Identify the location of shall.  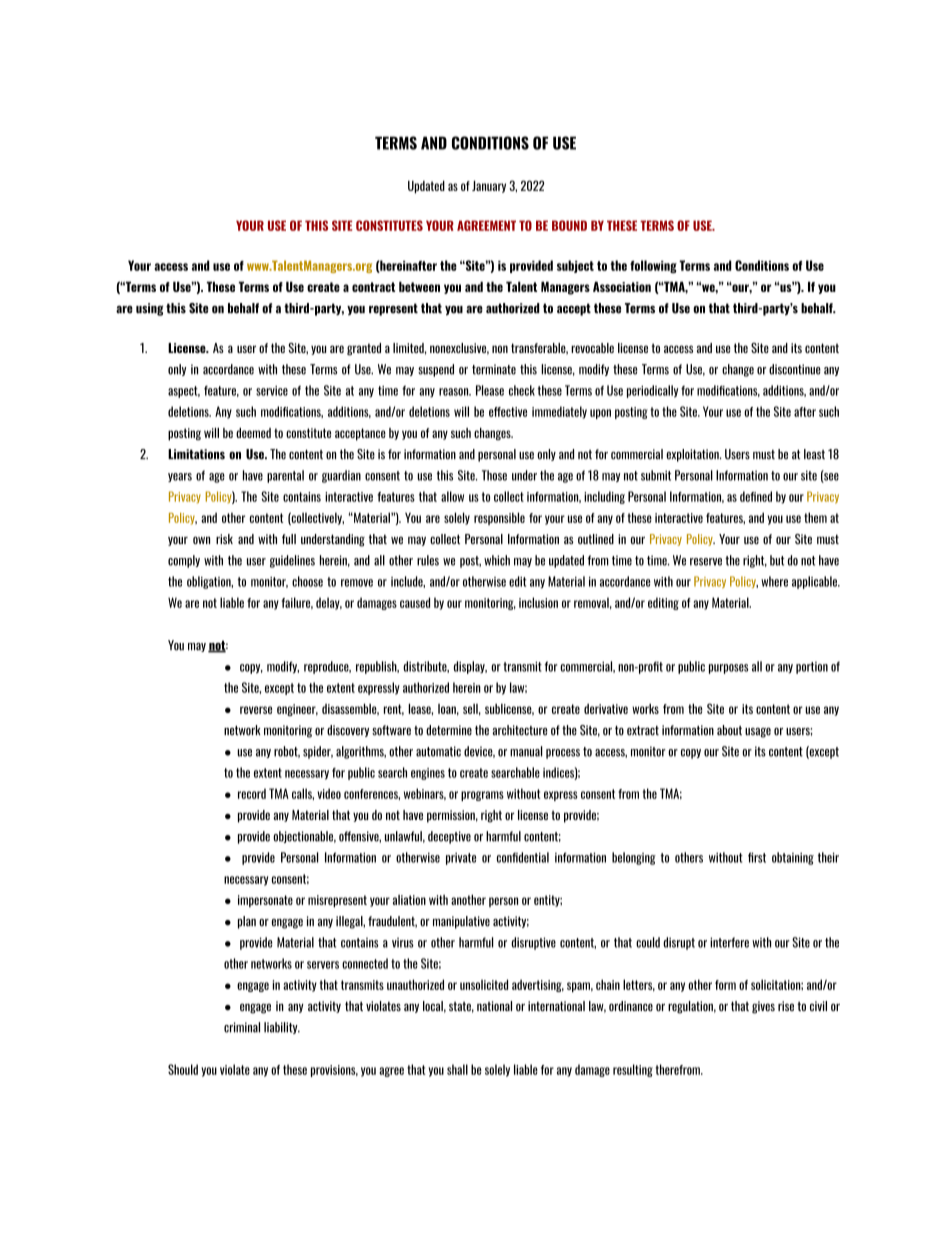
(457, 1069).
